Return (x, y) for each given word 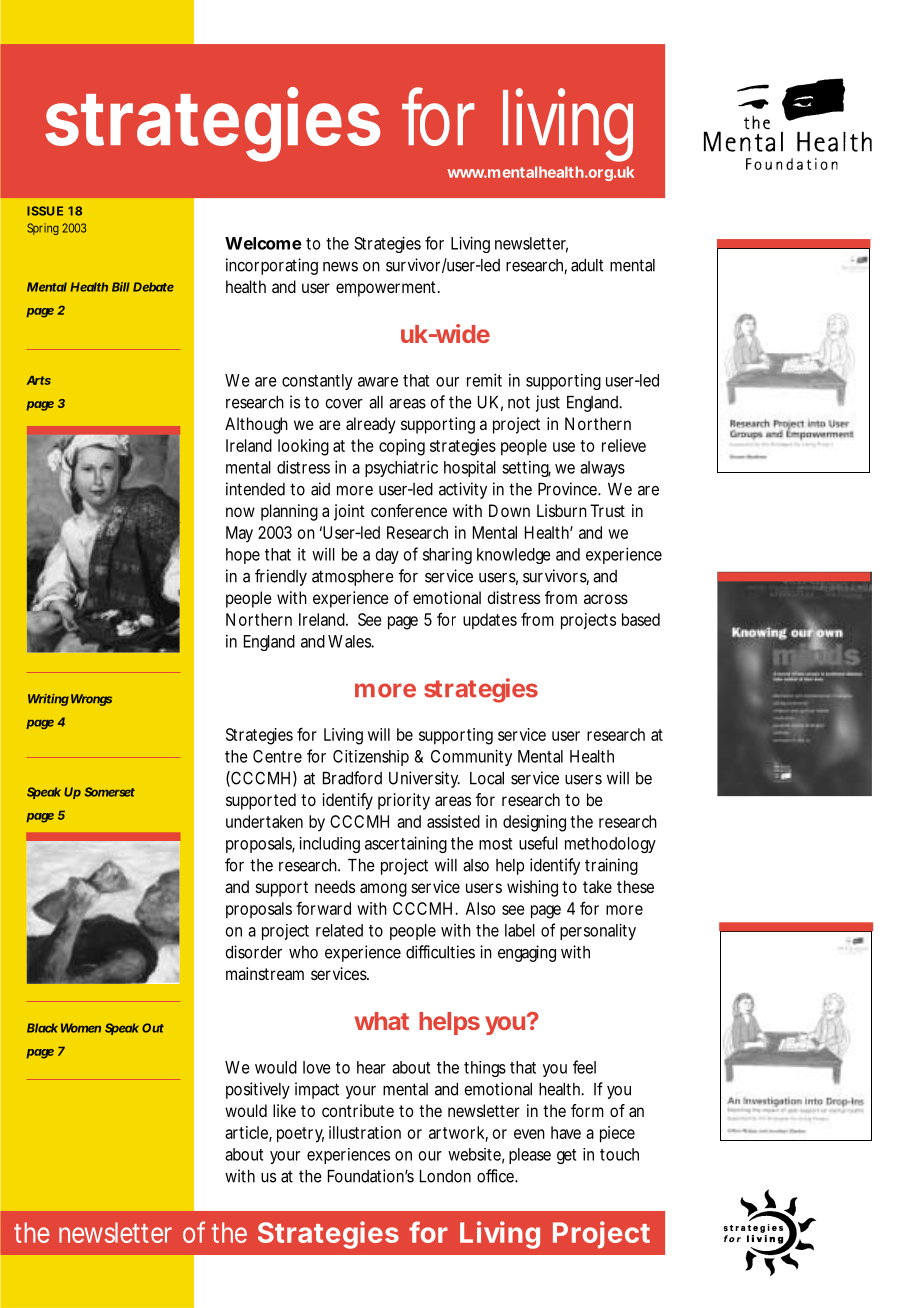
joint (349, 512)
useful (538, 843)
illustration (365, 1132)
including (329, 845)
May (239, 534)
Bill (121, 287)
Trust (607, 510)
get (566, 1156)
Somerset (110, 792)
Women (81, 1028)
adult (587, 265)
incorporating (272, 266)
